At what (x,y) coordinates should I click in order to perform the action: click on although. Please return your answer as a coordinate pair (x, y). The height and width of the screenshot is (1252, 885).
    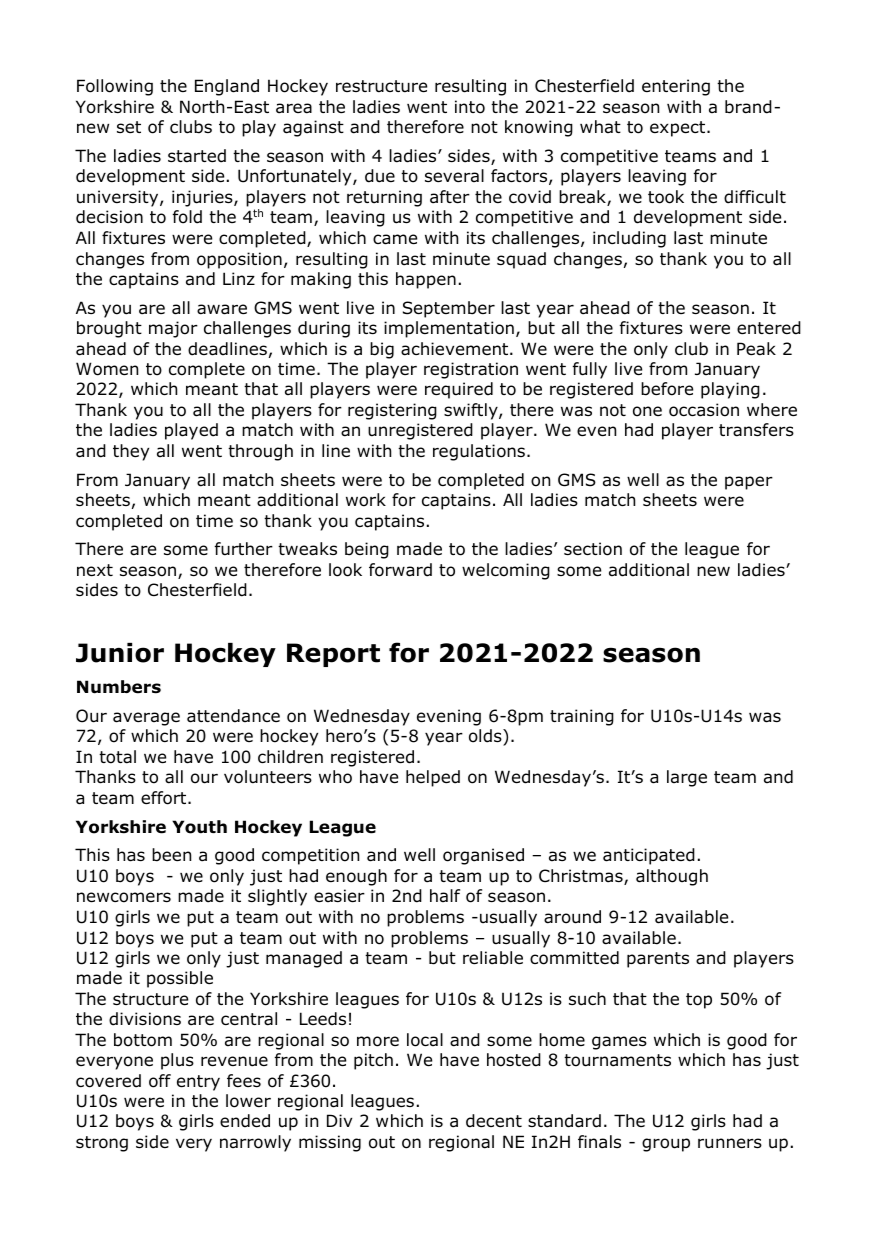
    Looking at the image, I should click on (672, 877).
